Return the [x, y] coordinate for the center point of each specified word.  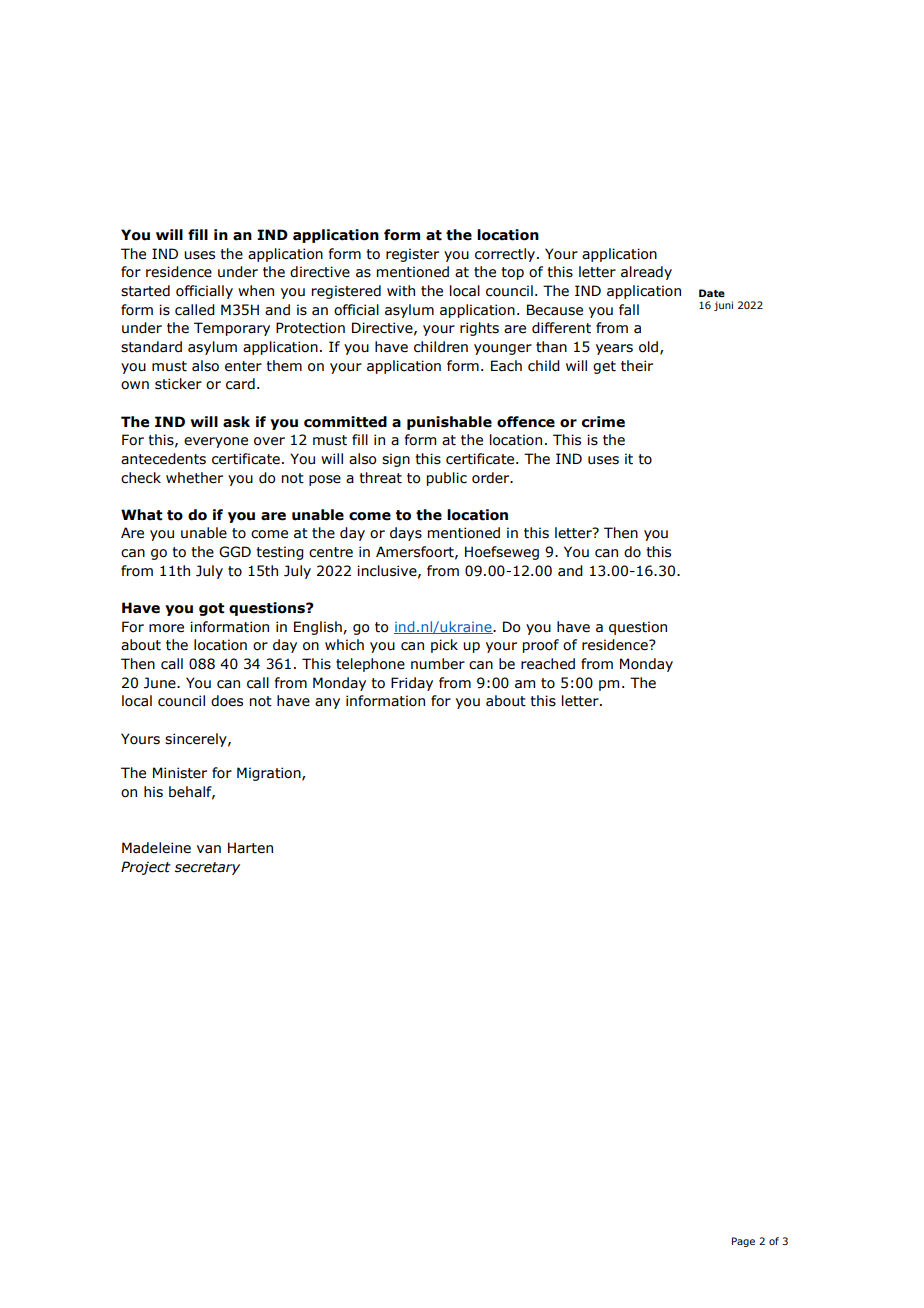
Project [146, 868]
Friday [412, 684]
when [256, 291]
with [401, 291]
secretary [207, 868]
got [211, 609]
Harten [250, 848]
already [646, 273]
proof [541, 646]
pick [444, 646]
